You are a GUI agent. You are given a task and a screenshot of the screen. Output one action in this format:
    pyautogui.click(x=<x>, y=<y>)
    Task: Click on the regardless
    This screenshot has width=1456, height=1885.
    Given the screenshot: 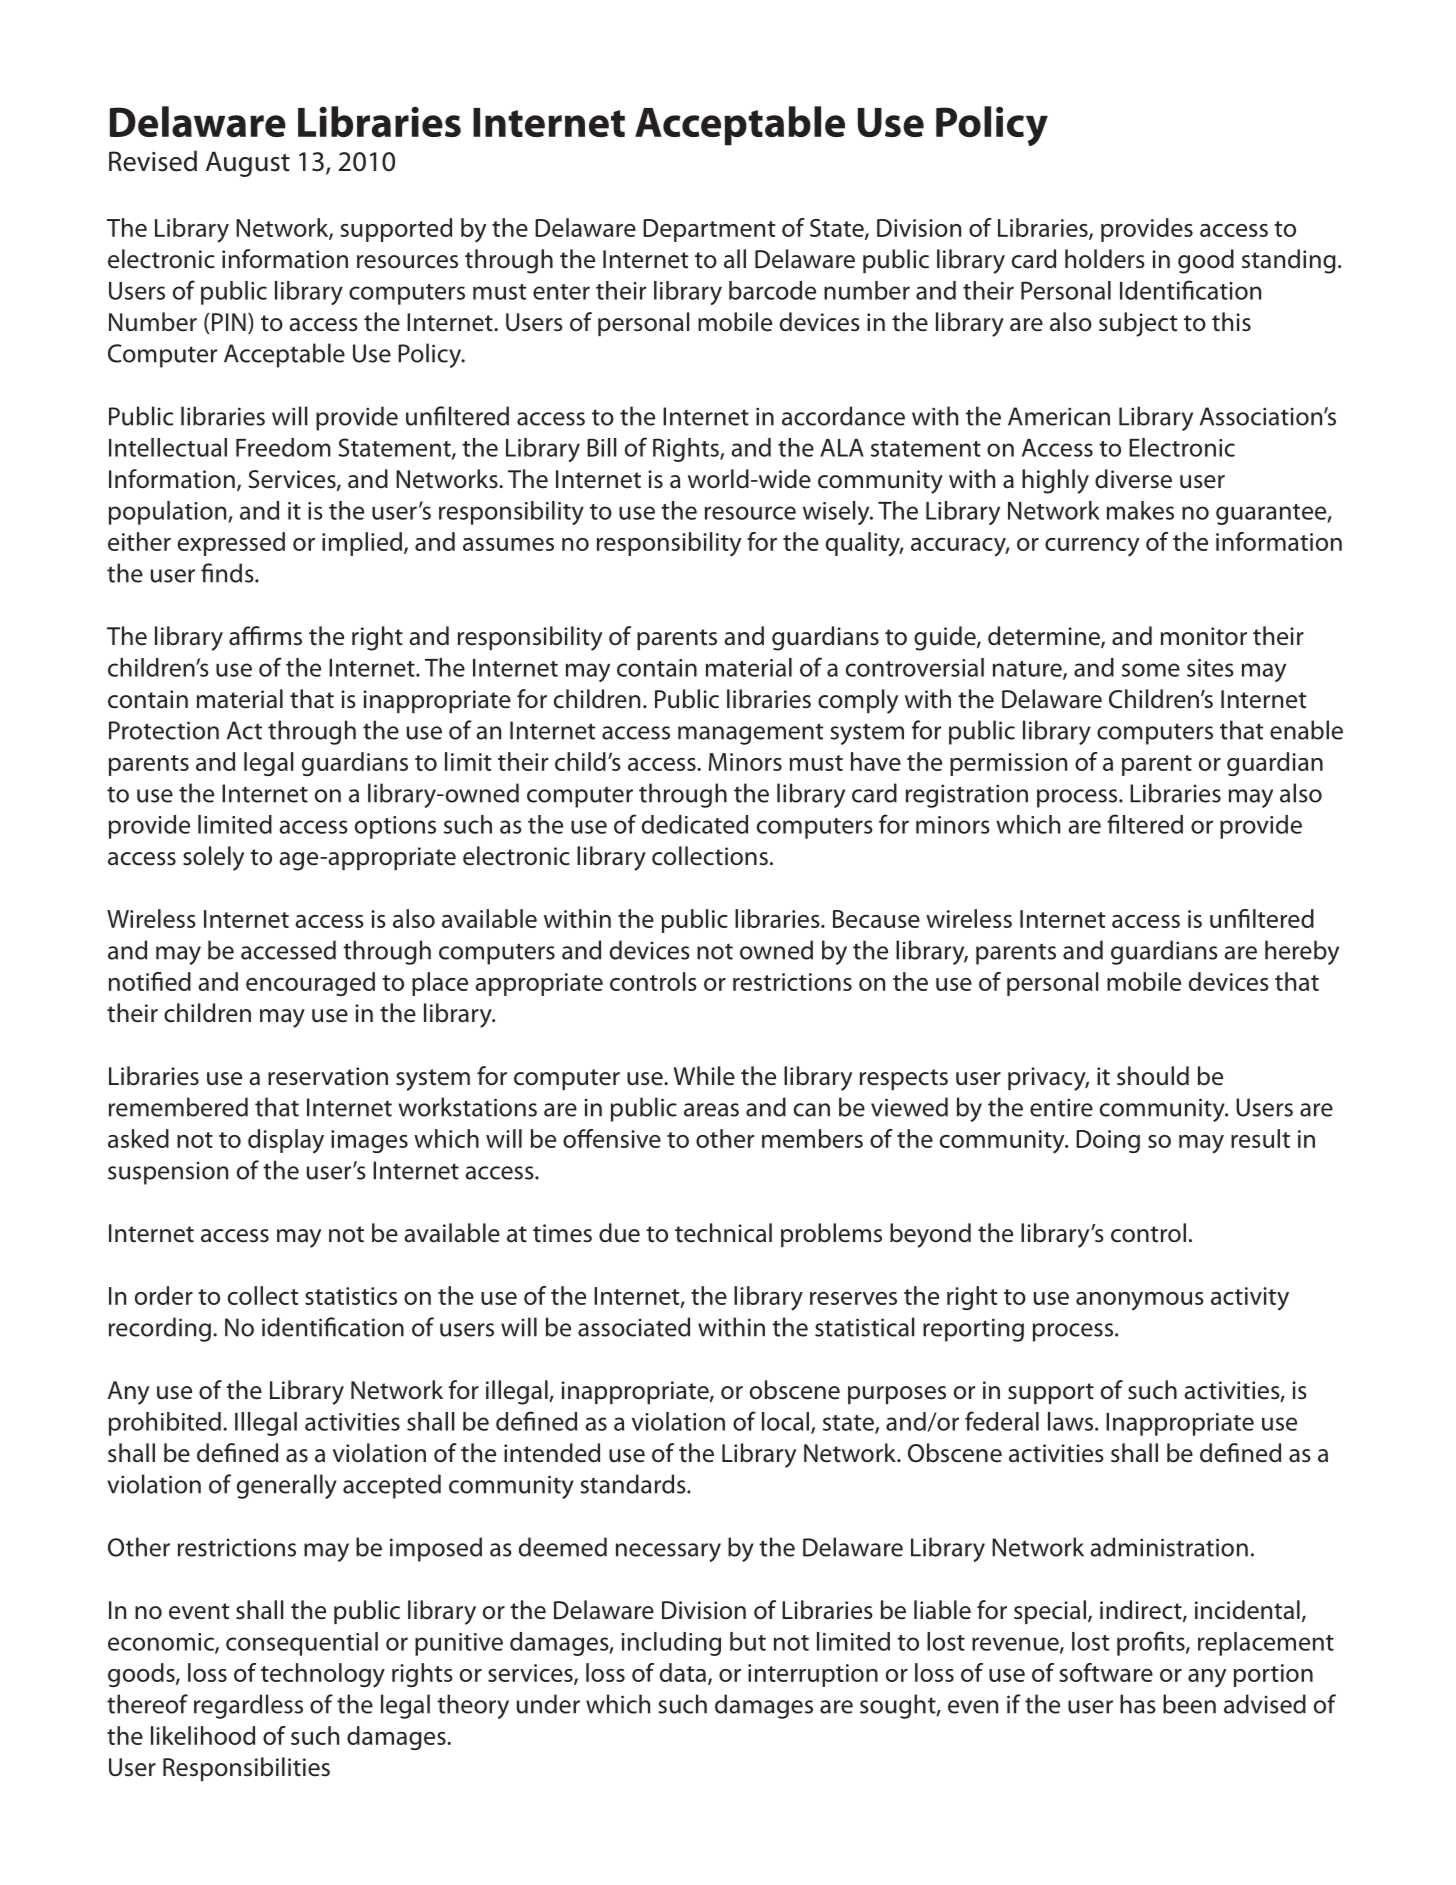 What is the action you would take?
    pyautogui.click(x=248, y=1706)
